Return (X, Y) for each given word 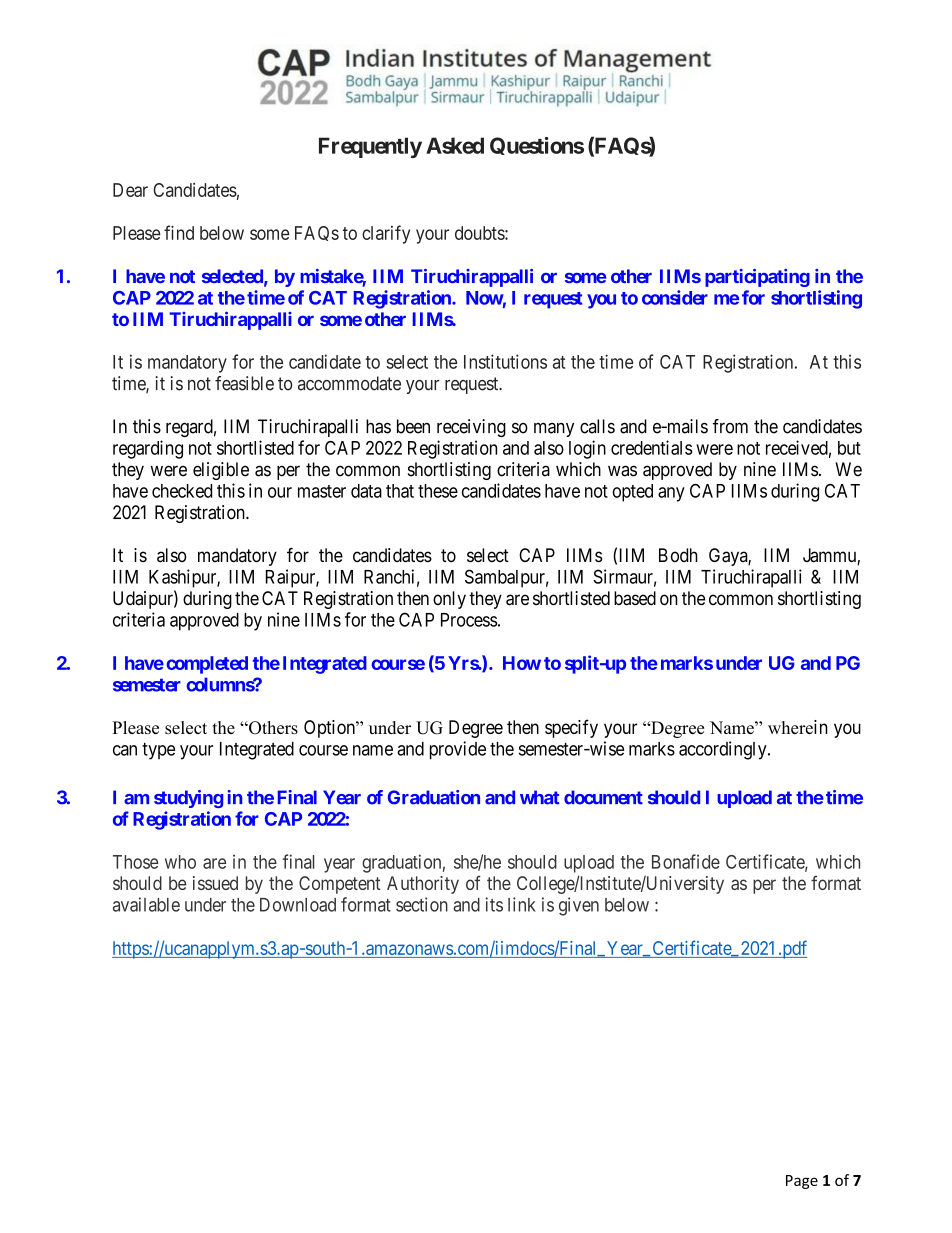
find (179, 232)
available (146, 904)
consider (675, 297)
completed (207, 665)
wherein (798, 727)
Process (469, 620)
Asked (455, 145)
